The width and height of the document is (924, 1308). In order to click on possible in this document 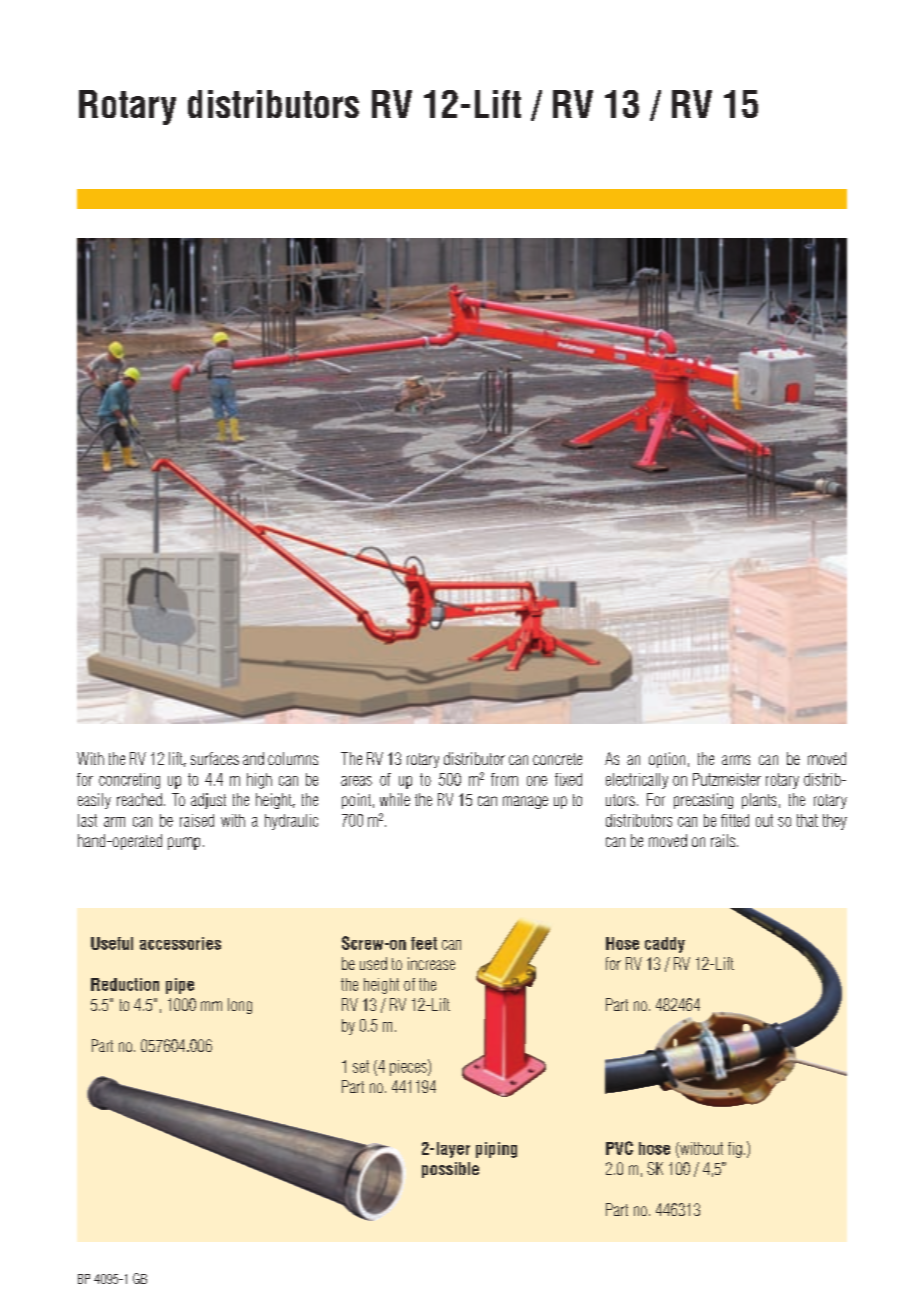, I will do `click(450, 1170)`.
